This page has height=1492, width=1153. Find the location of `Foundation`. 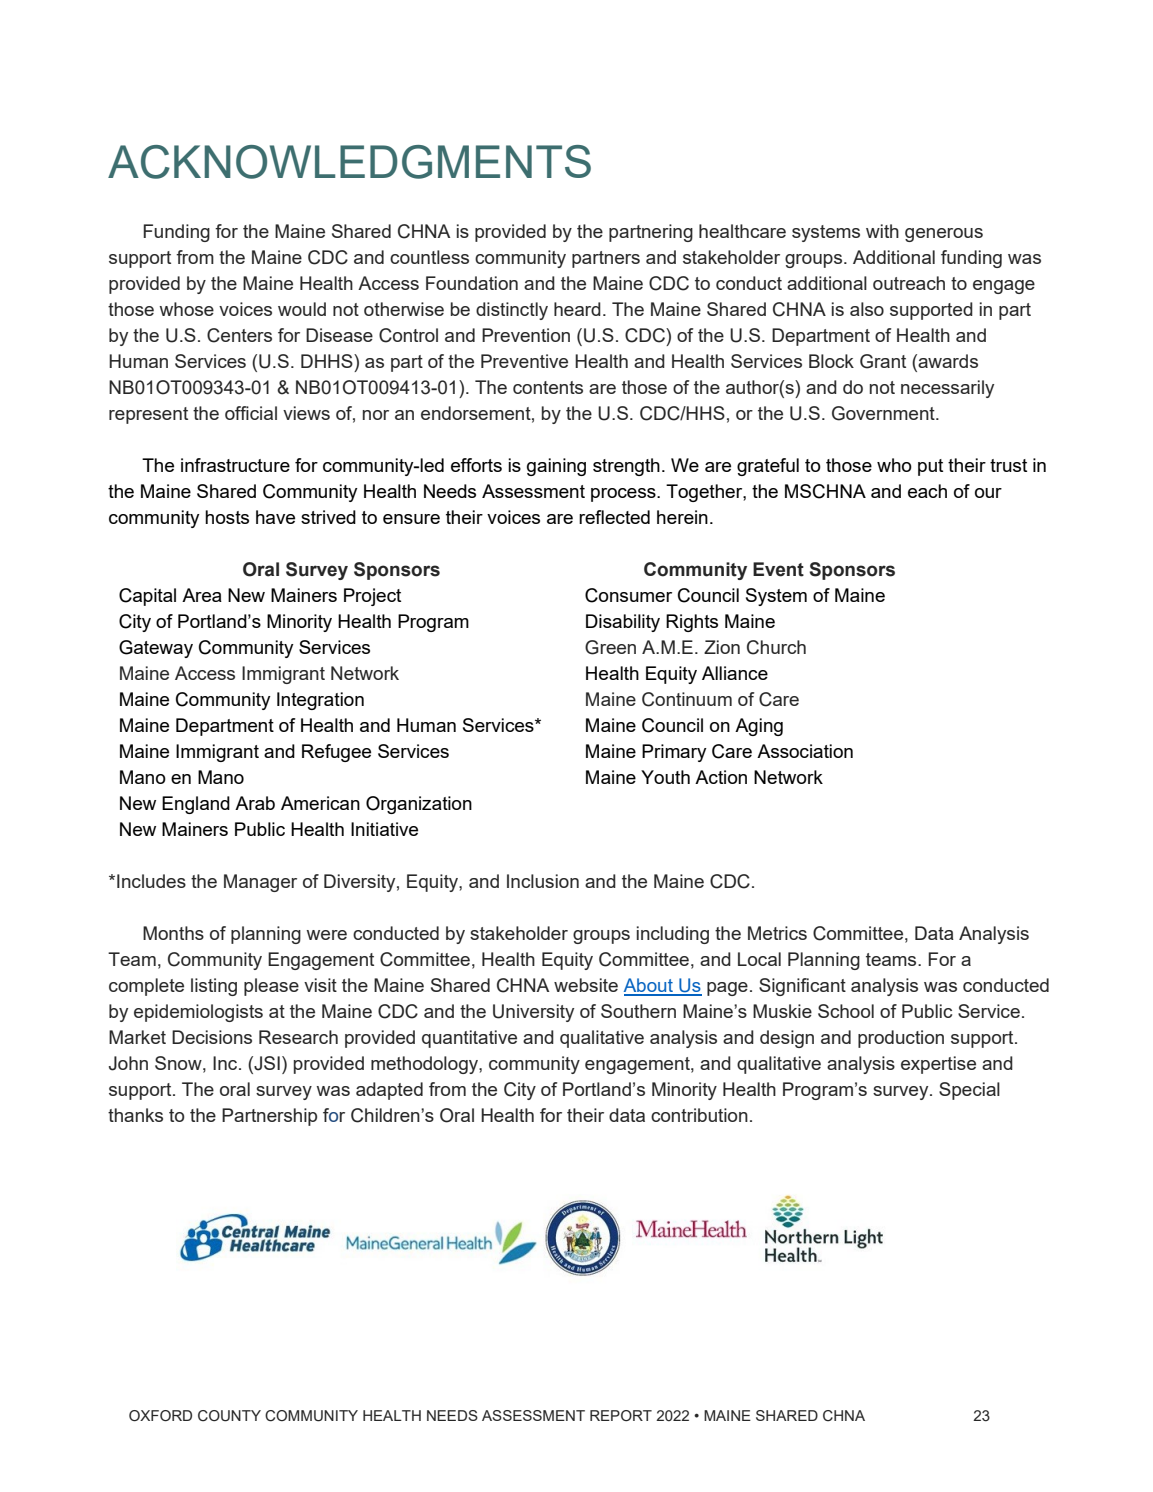

Foundation is located at coordinates (472, 283).
